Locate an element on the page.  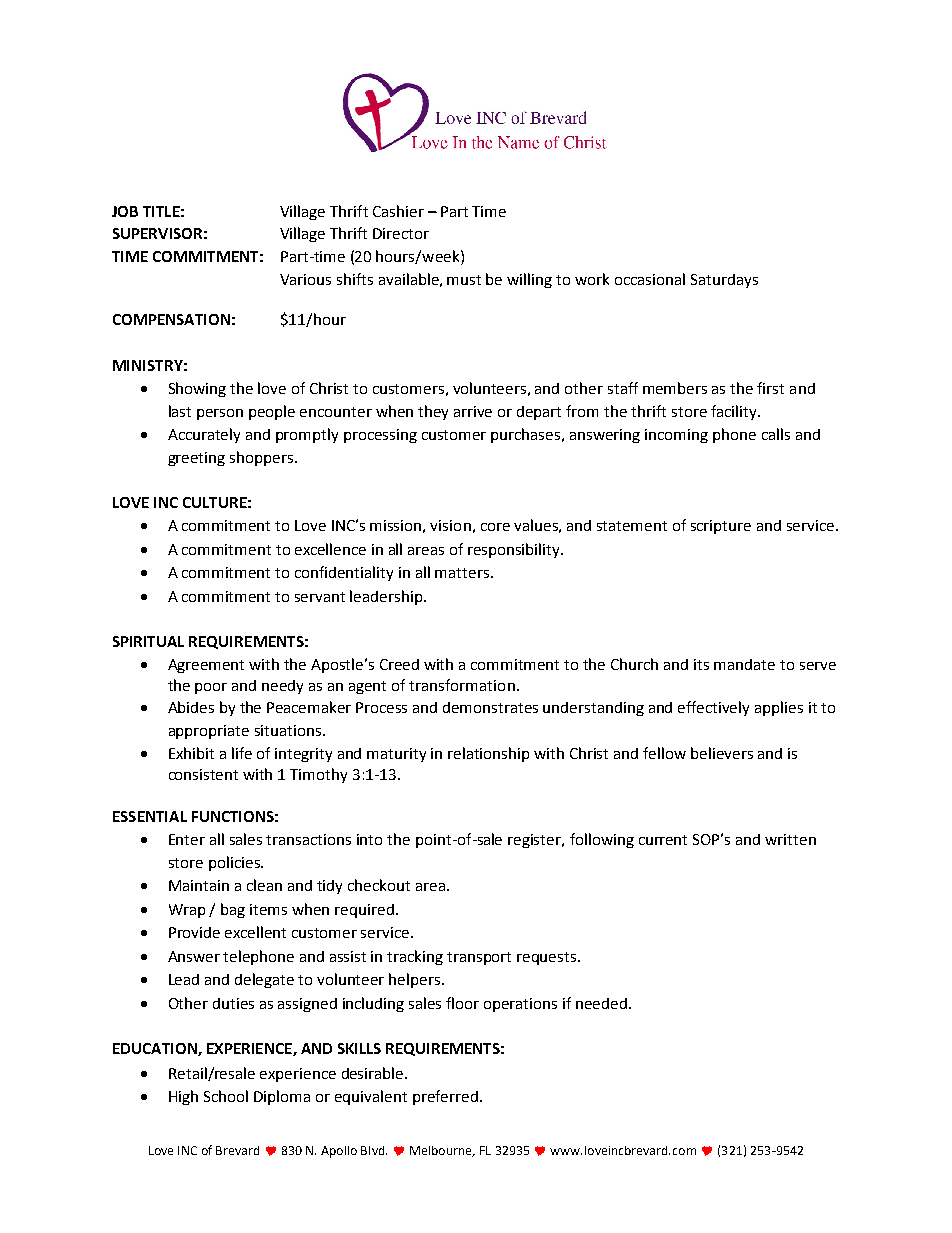
mandate is located at coordinates (744, 664).
